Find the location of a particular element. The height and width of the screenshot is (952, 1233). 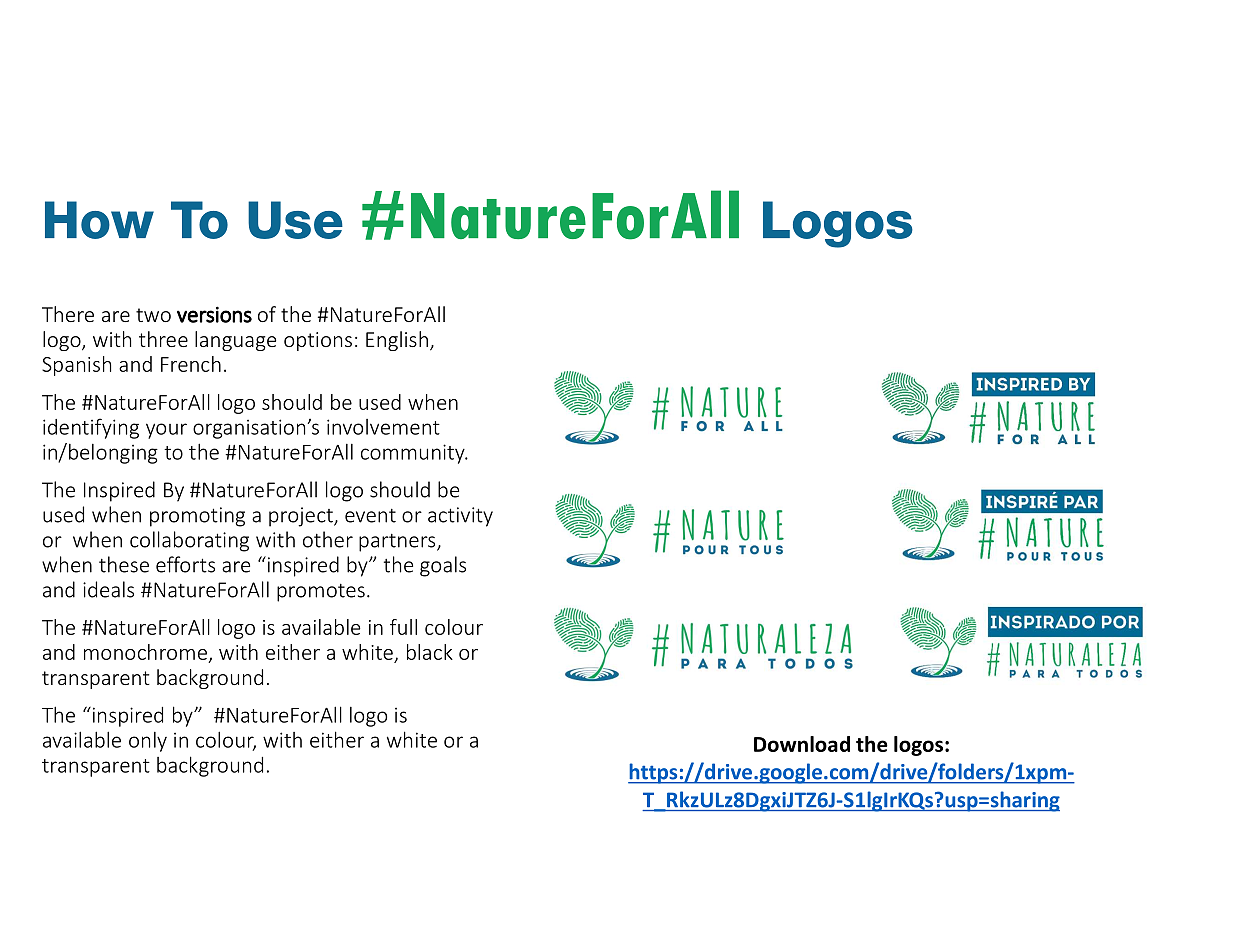

collaborating is located at coordinates (189, 541).
